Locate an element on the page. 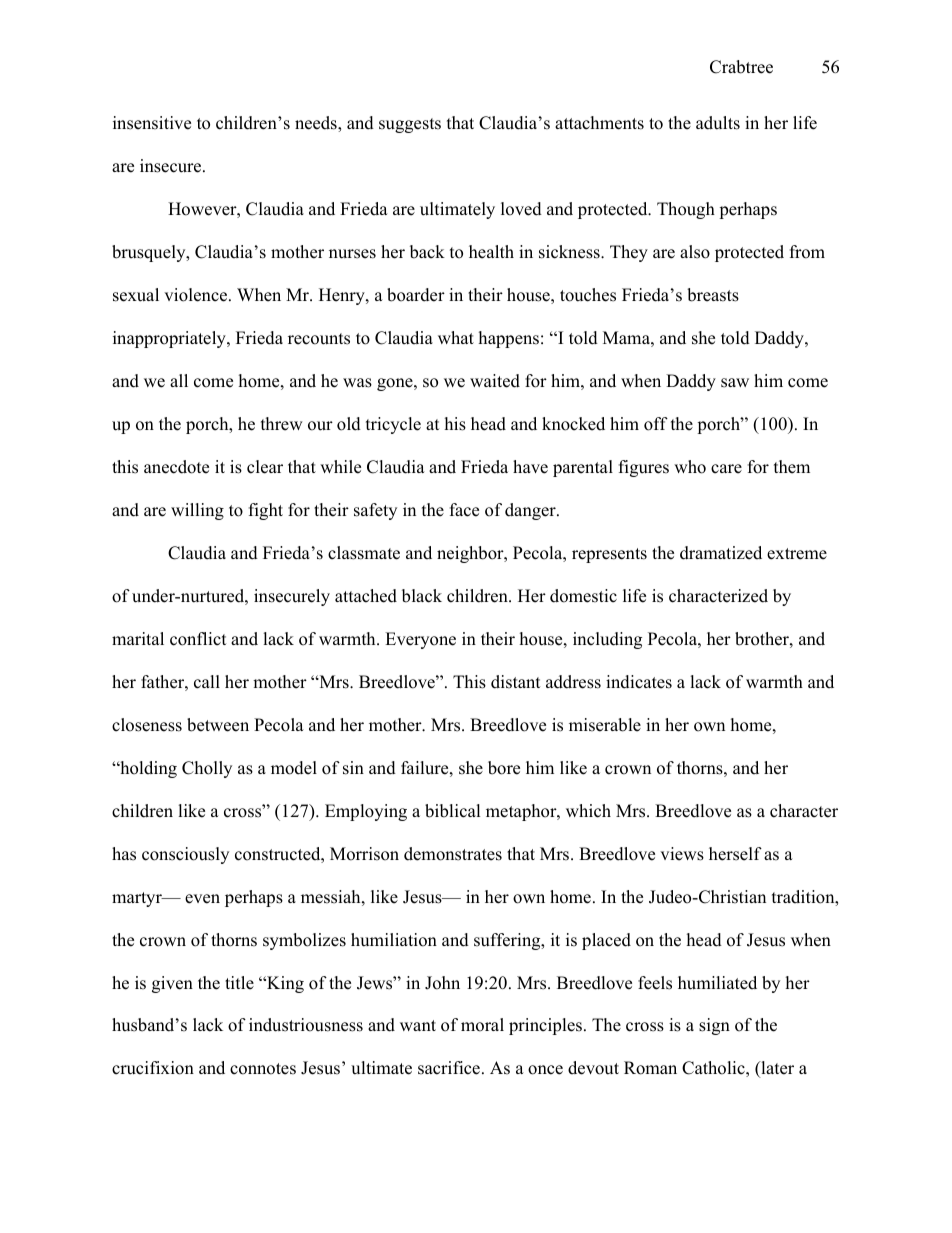 This document has width=952, height=1233. insensitive is located at coordinates (152, 123).
